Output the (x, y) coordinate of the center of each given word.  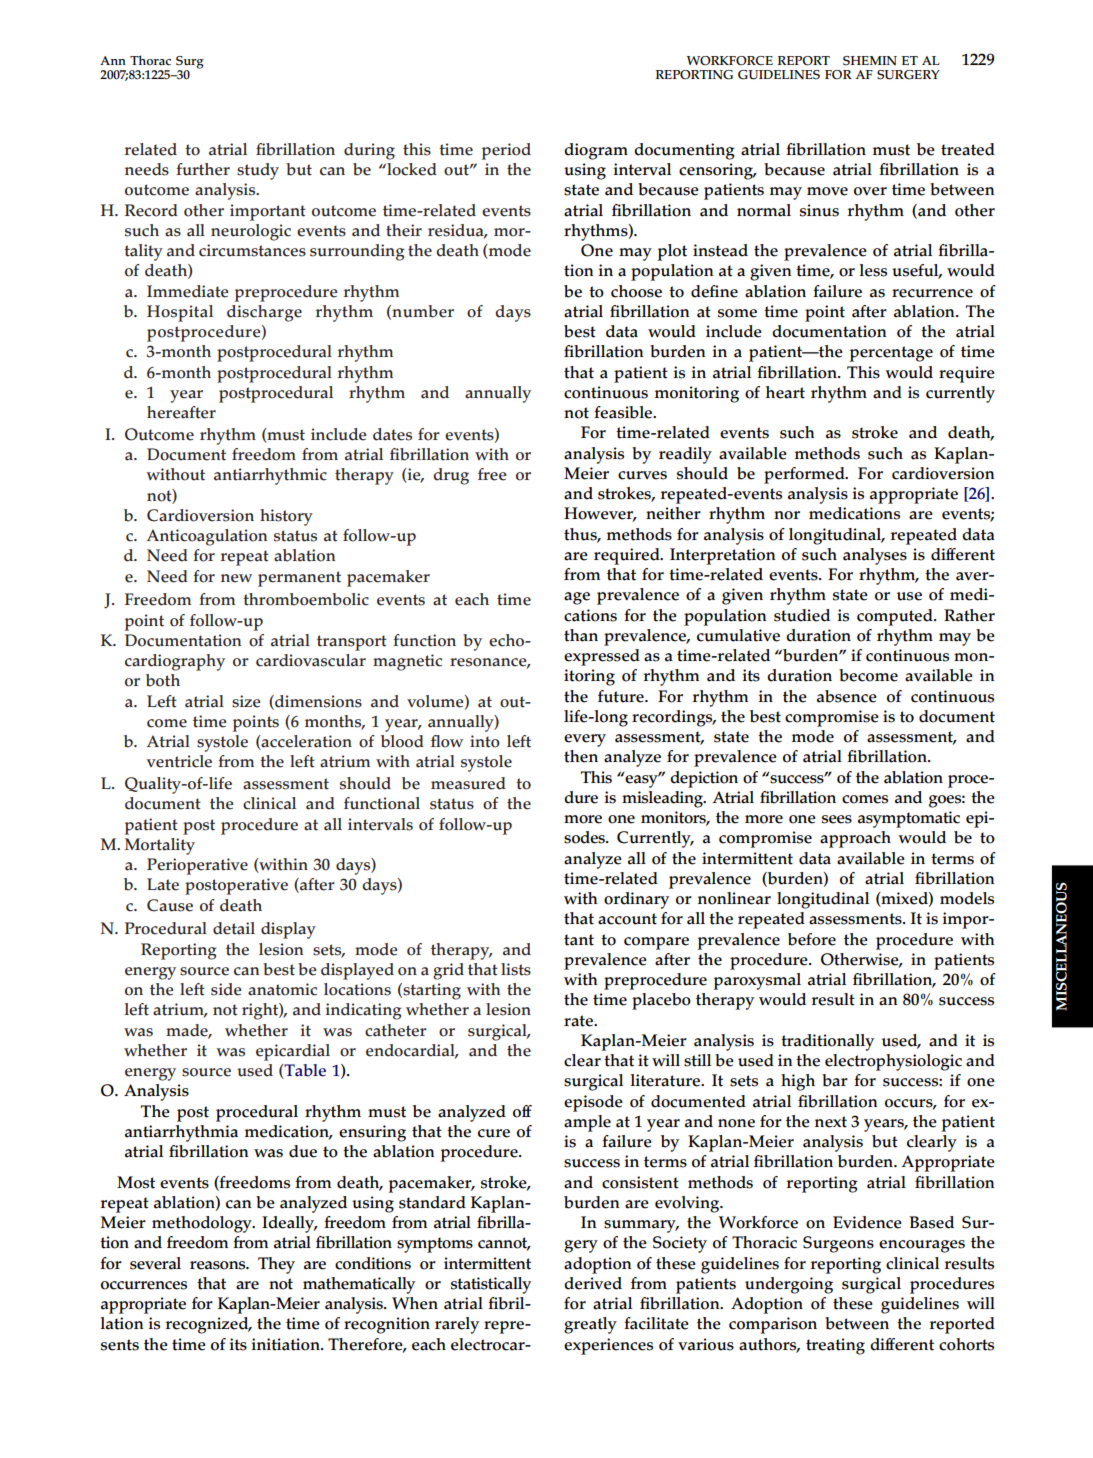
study (258, 171)
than (581, 635)
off (522, 1111)
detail (234, 928)
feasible (624, 412)
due (303, 1151)
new (236, 578)
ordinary (636, 900)
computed (896, 617)
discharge (264, 313)
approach (855, 839)
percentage (891, 354)
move (827, 191)
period (506, 151)
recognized (208, 1325)
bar (835, 1080)
